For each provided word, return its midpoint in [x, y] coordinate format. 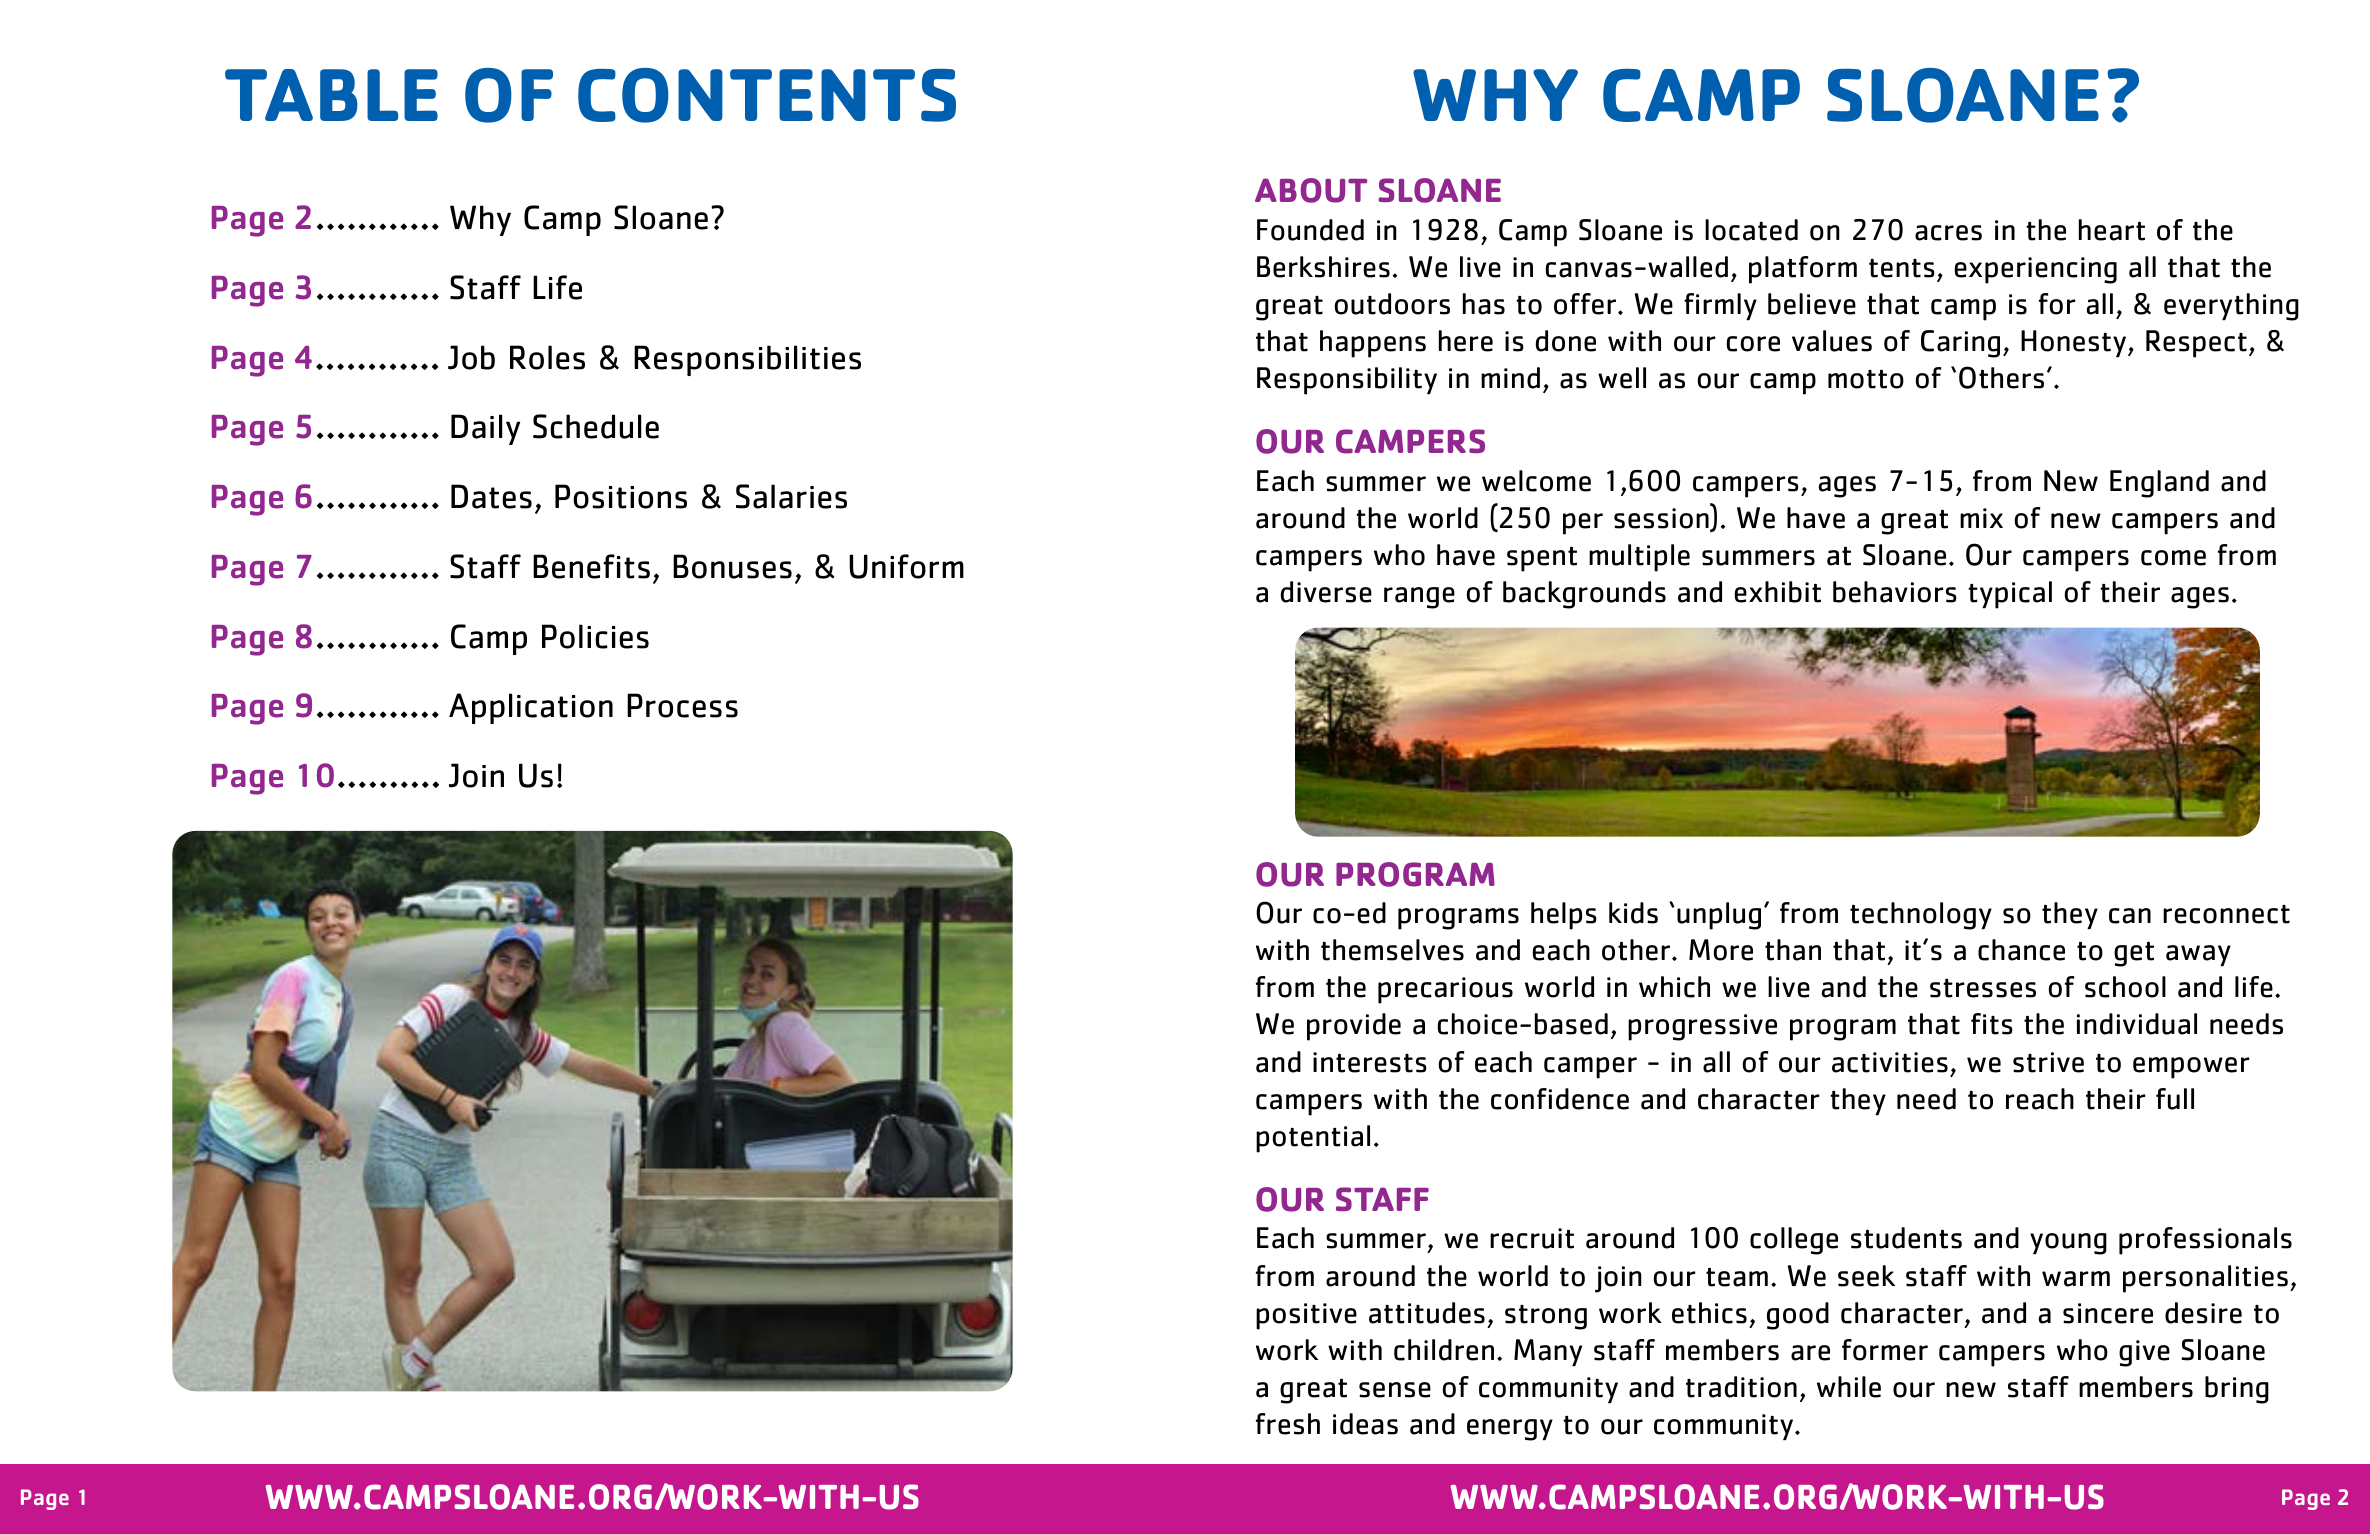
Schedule [596, 426]
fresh [1288, 1424]
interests [1370, 1062]
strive [2048, 1062]
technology [1921, 916]
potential [1313, 1139]
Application [531, 708]
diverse [1326, 592]
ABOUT [1311, 190]
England [2159, 484]
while [1849, 1387]
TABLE [331, 95]
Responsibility [1347, 381]
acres [1948, 233]
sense [1395, 1390]
